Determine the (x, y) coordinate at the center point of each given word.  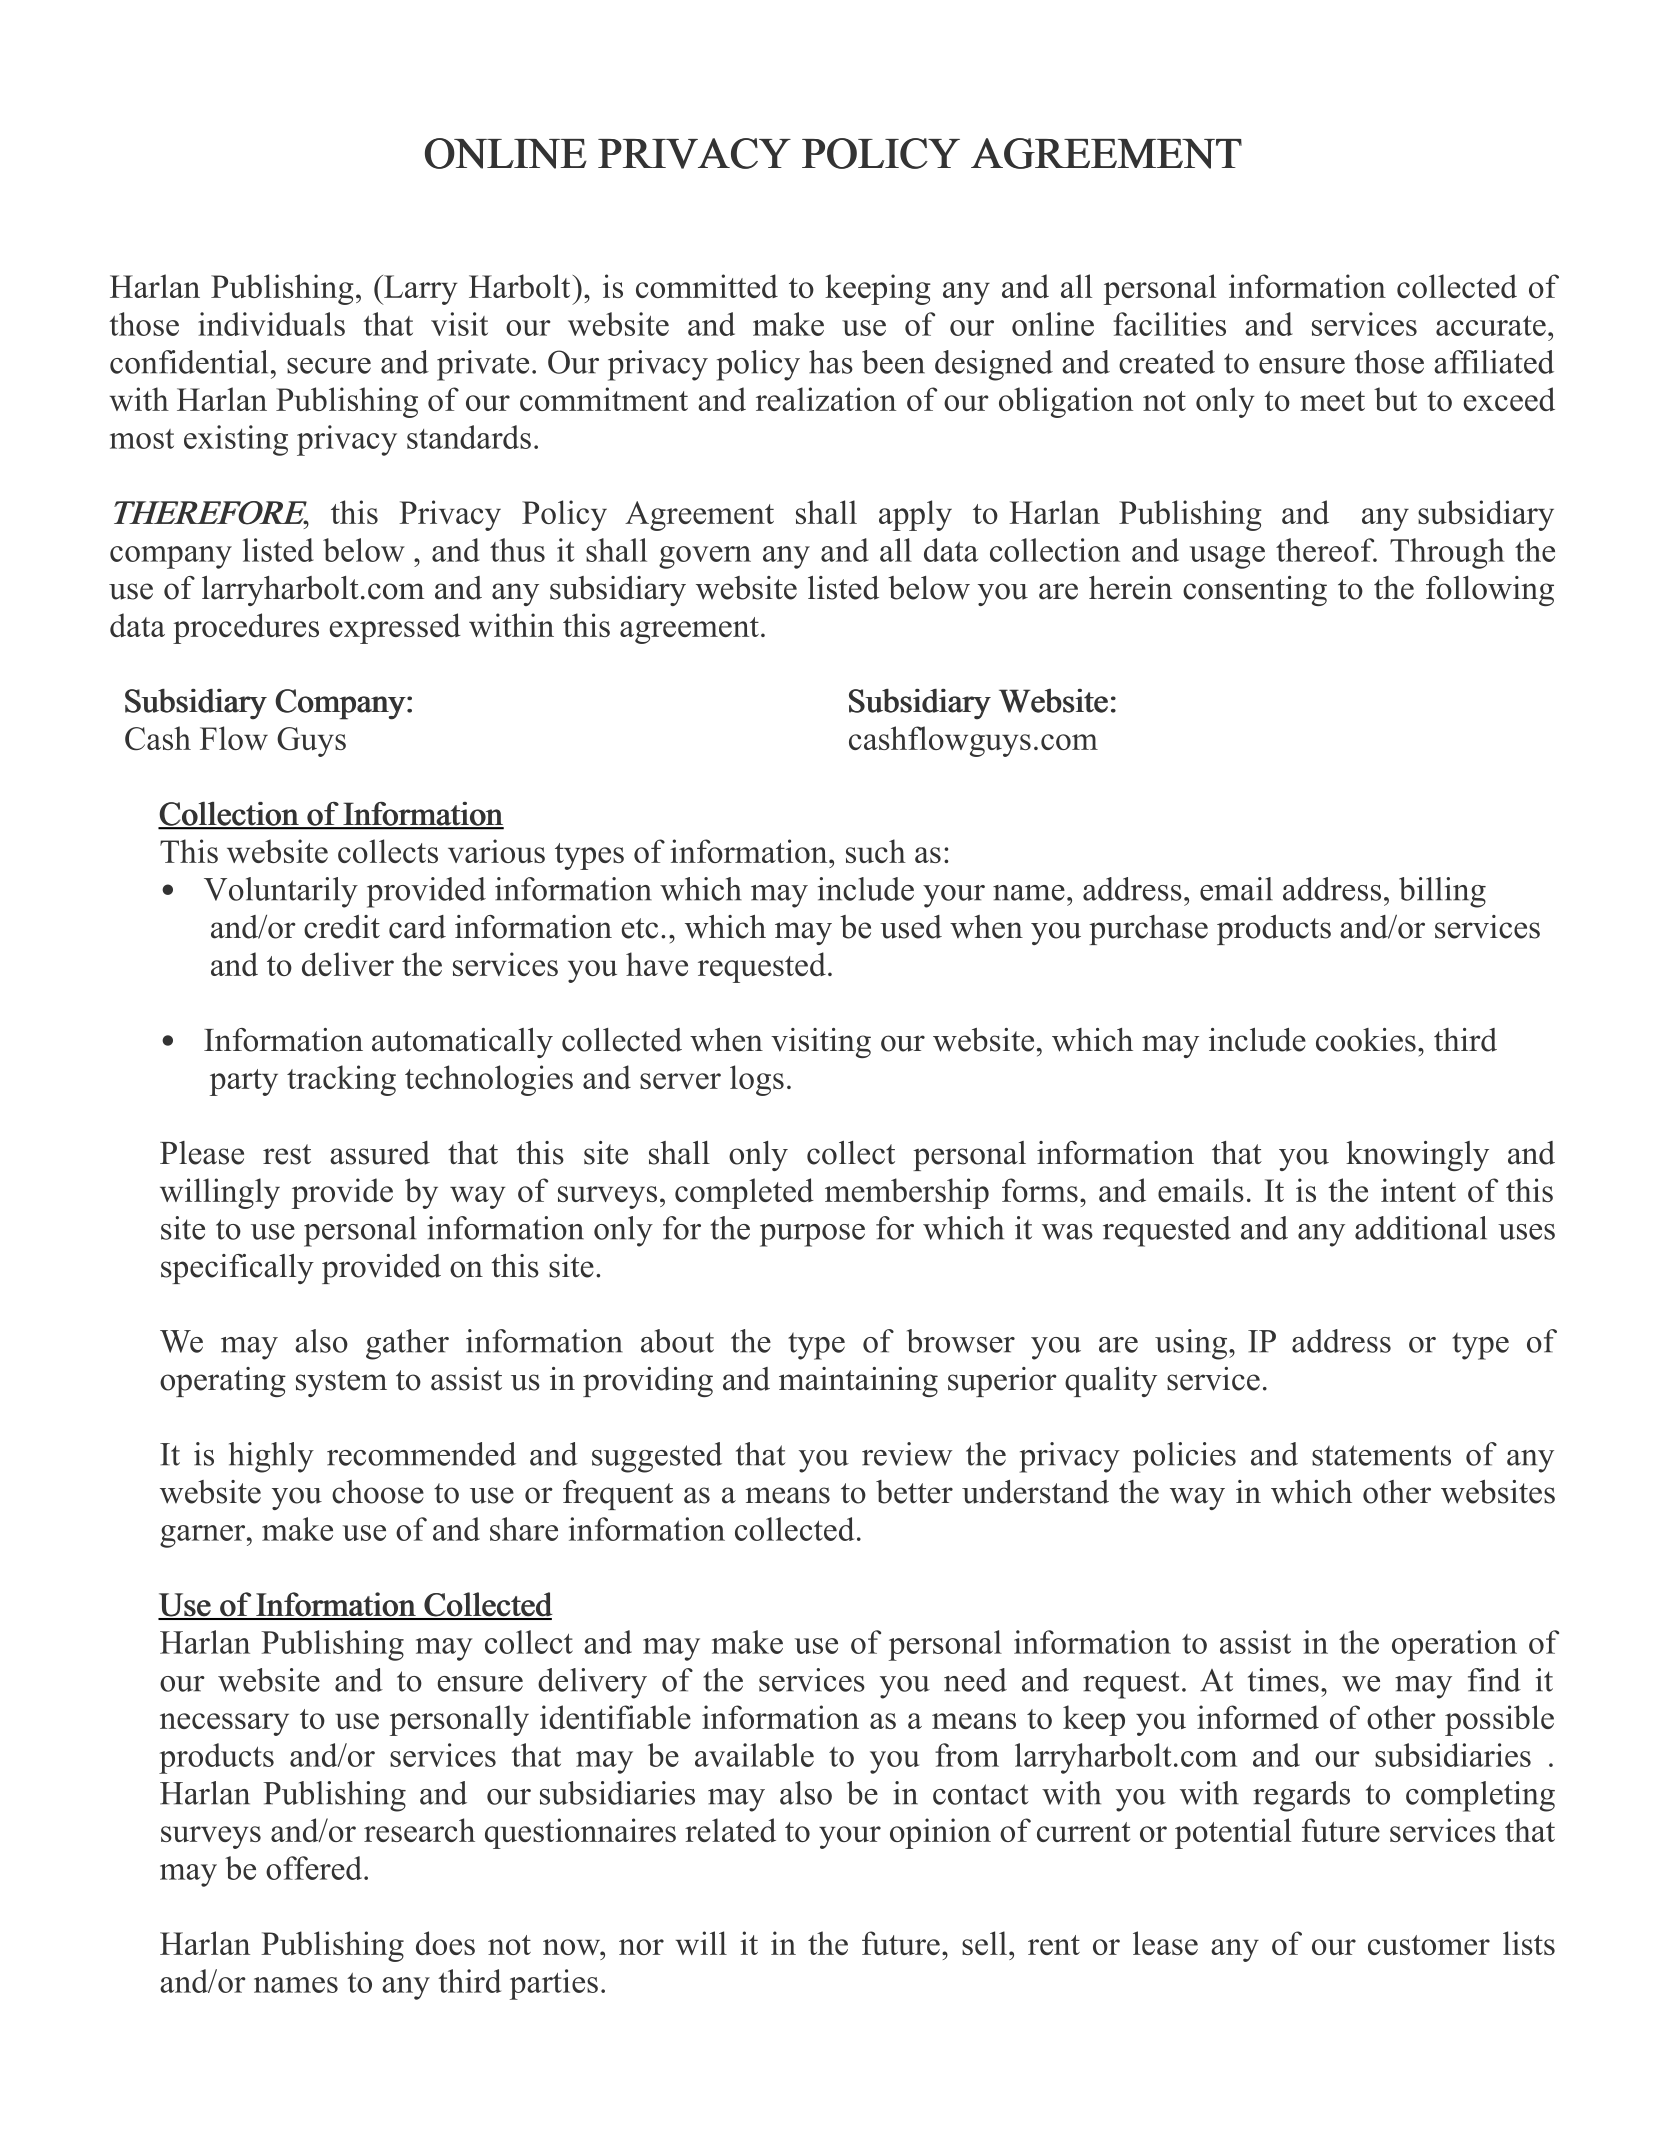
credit (342, 927)
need (975, 1680)
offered (315, 1868)
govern (705, 557)
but (1395, 399)
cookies (1366, 1040)
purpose (812, 1235)
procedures (246, 628)
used (911, 927)
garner (204, 1536)
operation (1454, 1645)
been (893, 362)
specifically (237, 1269)
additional (1421, 1228)
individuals (271, 324)
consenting (1255, 591)
